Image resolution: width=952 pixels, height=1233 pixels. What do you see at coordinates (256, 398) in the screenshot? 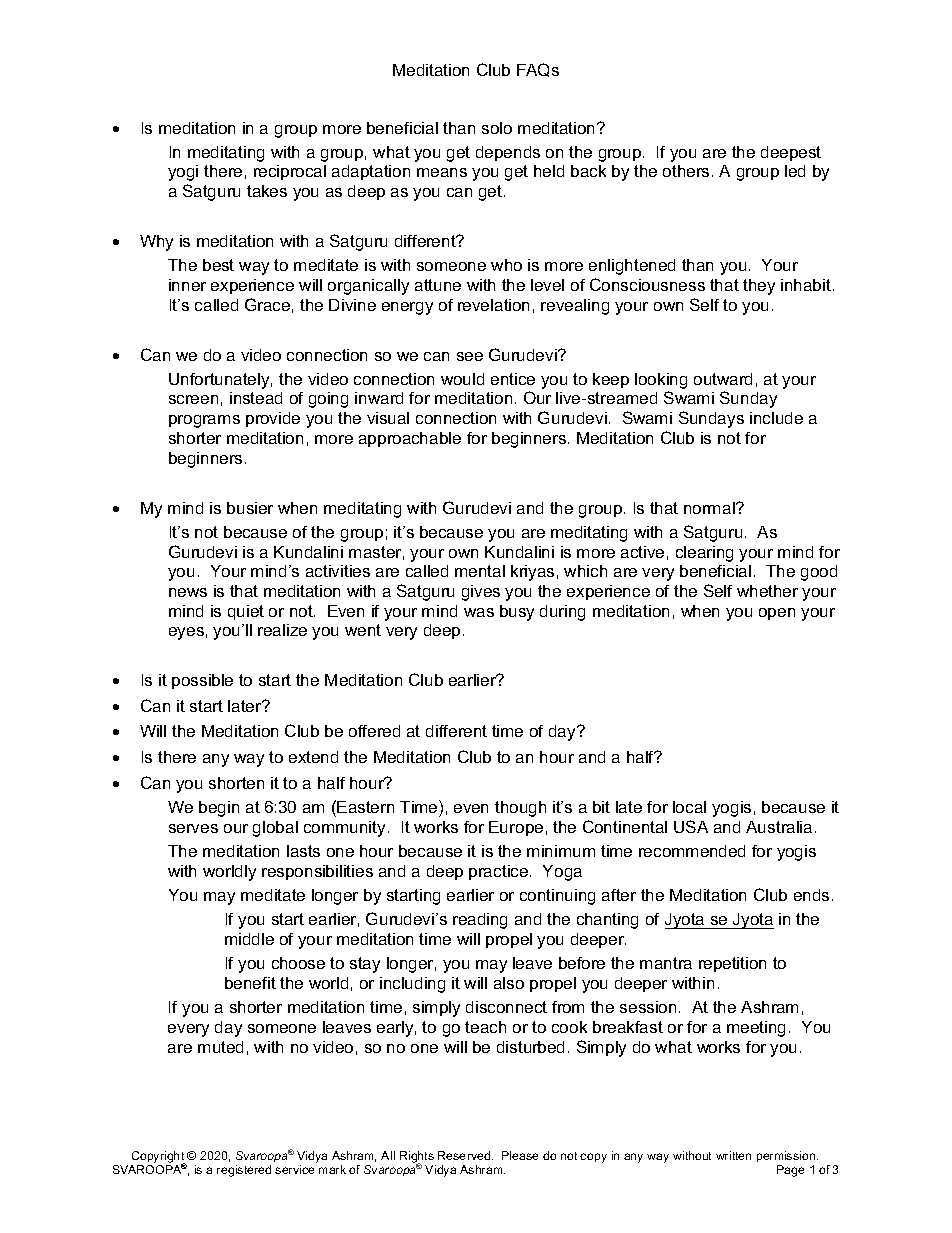
I see `instead` at bounding box center [256, 398].
